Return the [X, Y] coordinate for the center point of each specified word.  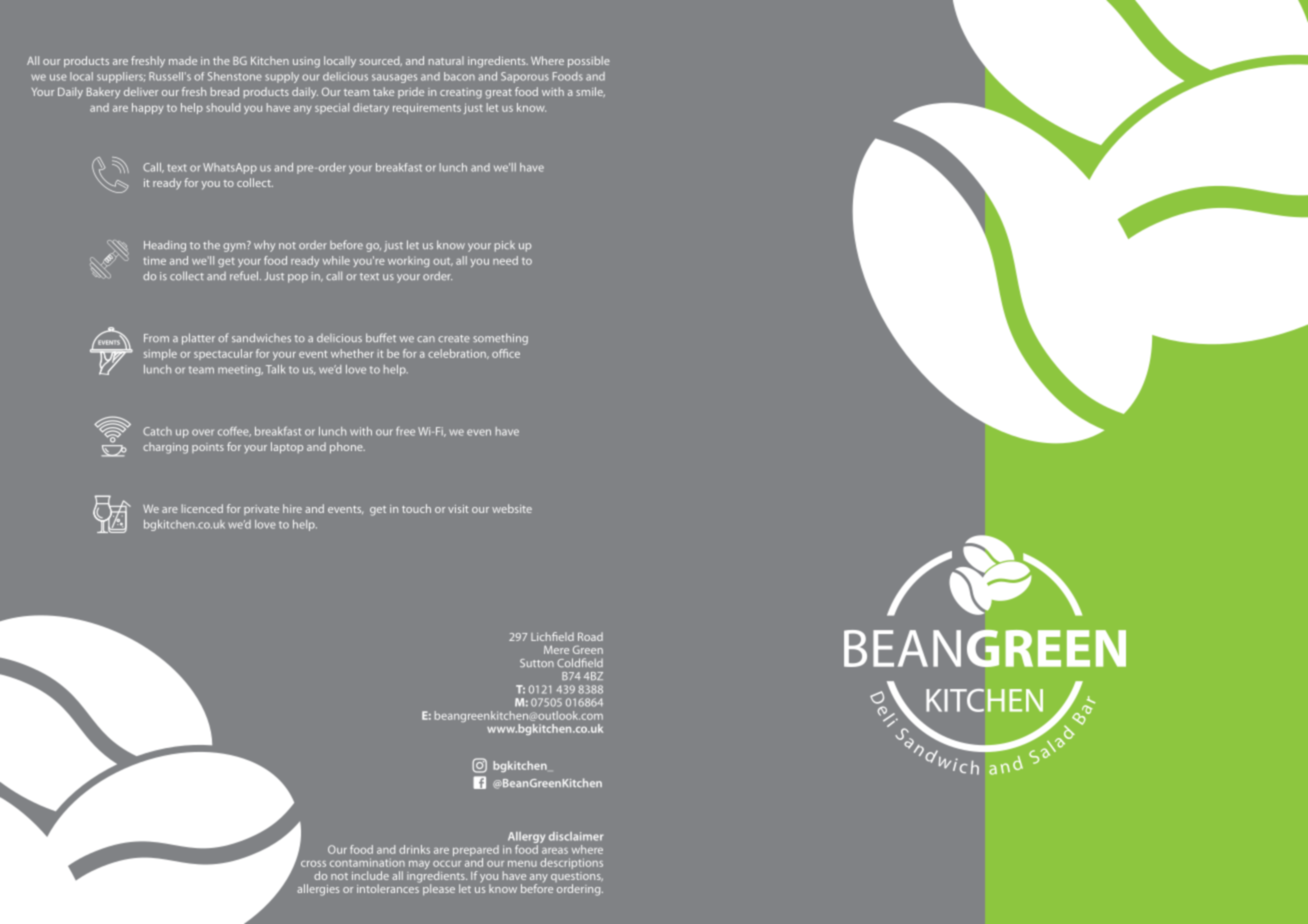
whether [352, 353]
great [498, 94]
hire [292, 508]
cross [313, 864]
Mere [556, 650]
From [156, 338]
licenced [202, 508]
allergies [318, 890]
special [332, 108]
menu [522, 864]
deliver [141, 91]
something [500, 339]
